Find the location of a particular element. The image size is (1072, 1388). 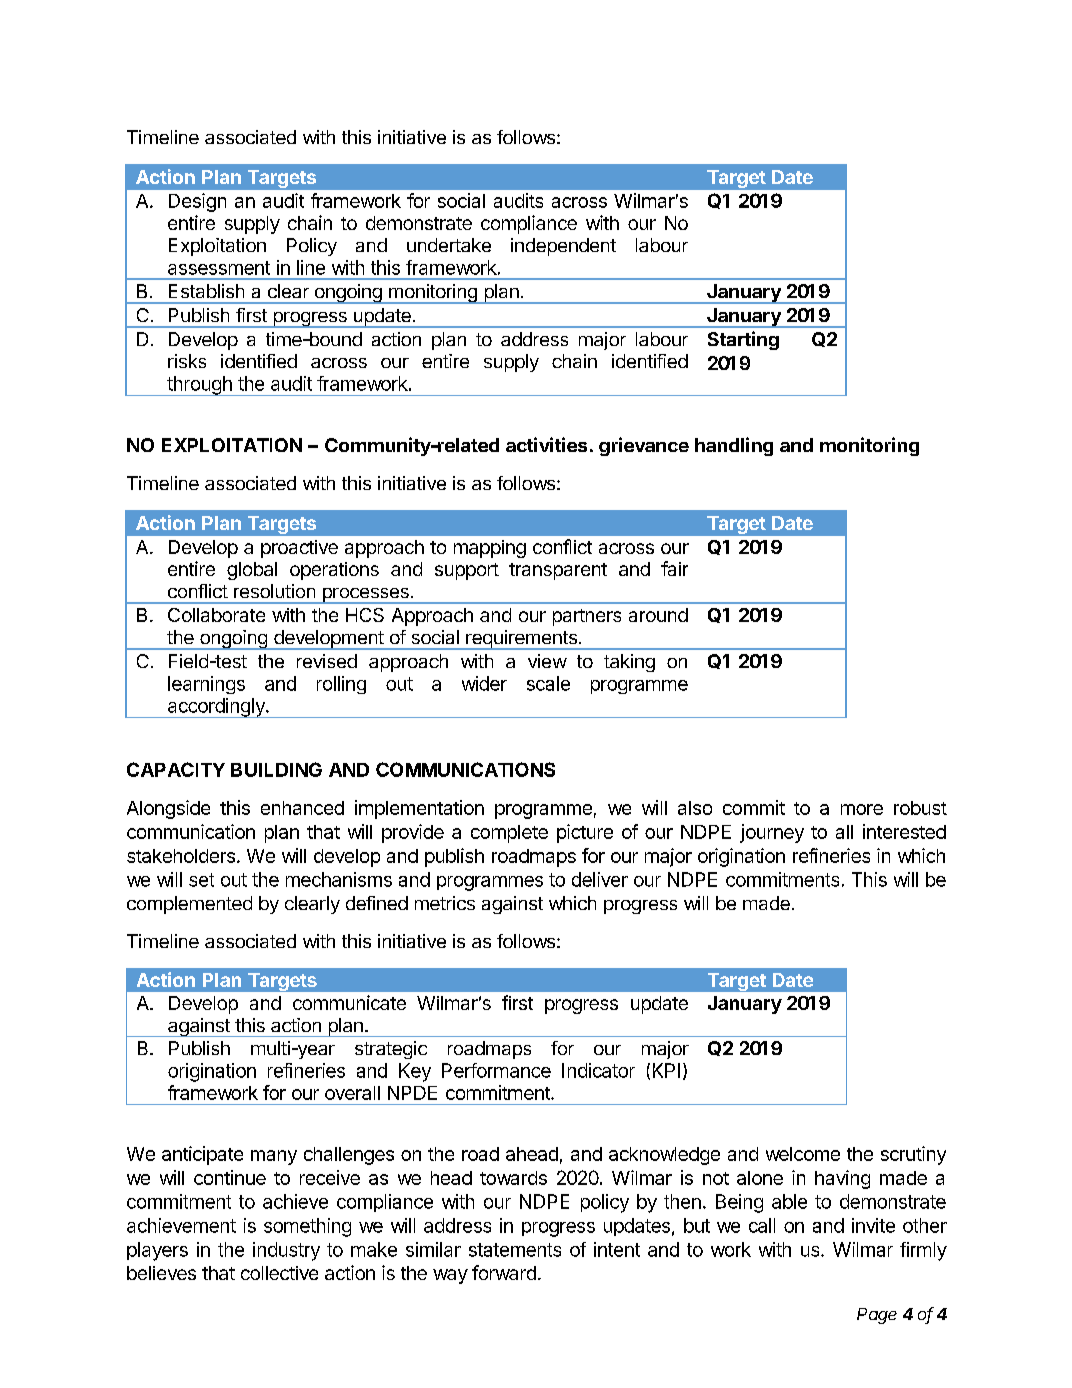

KPI is located at coordinates (666, 1070).
